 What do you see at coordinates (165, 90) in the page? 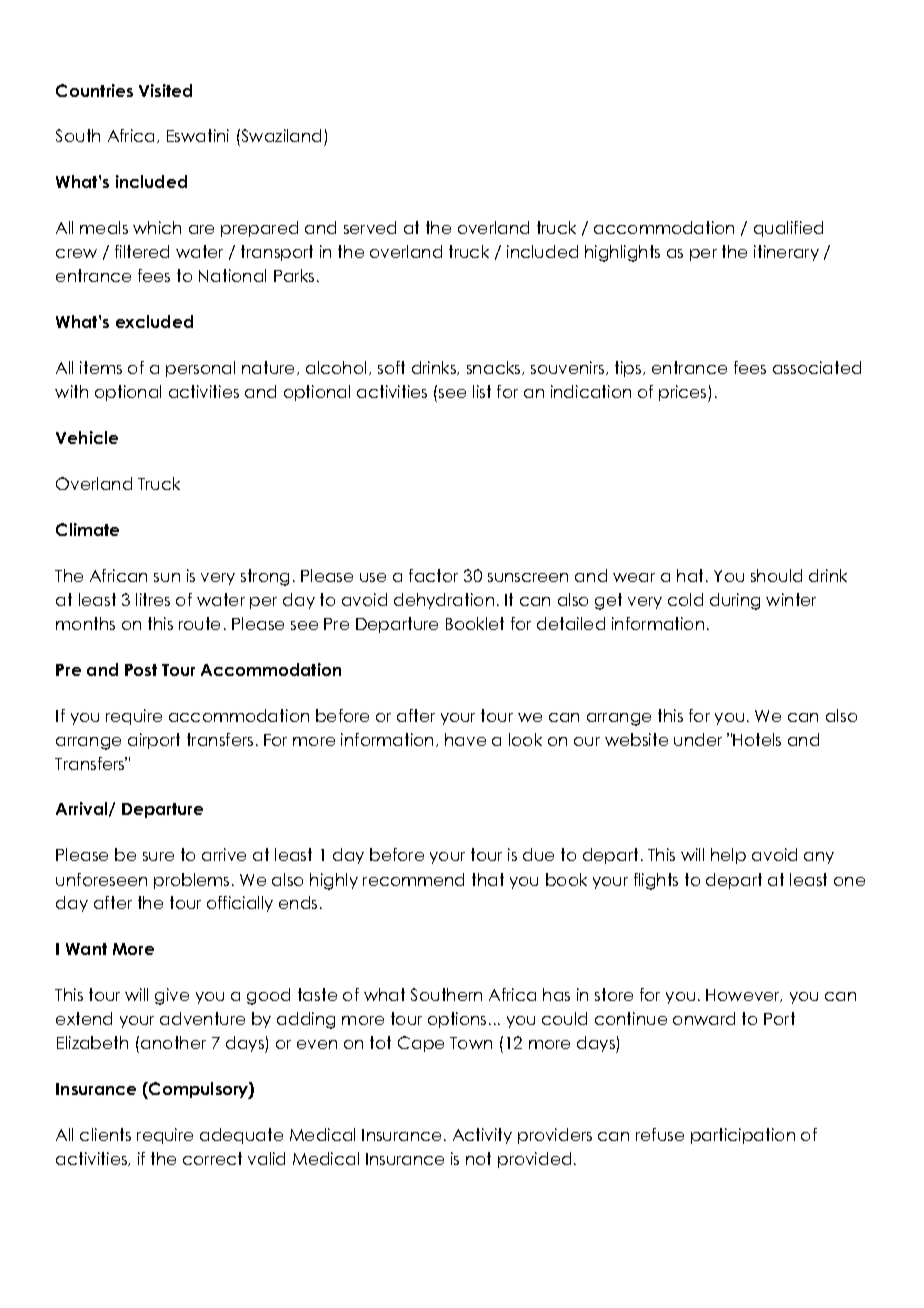
I see `Visited` at bounding box center [165, 90].
